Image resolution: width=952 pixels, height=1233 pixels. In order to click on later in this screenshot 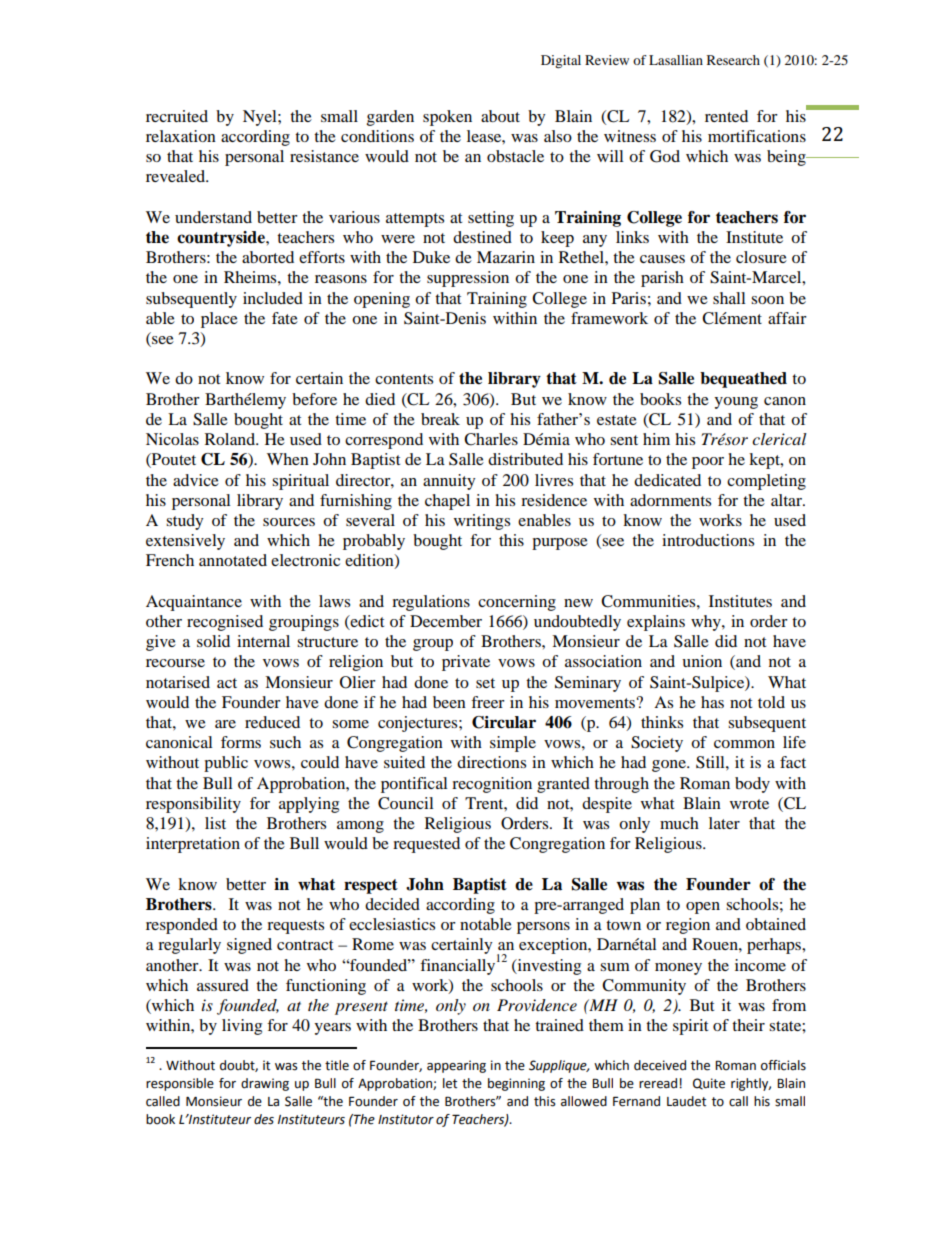, I will do `click(724, 823)`.
